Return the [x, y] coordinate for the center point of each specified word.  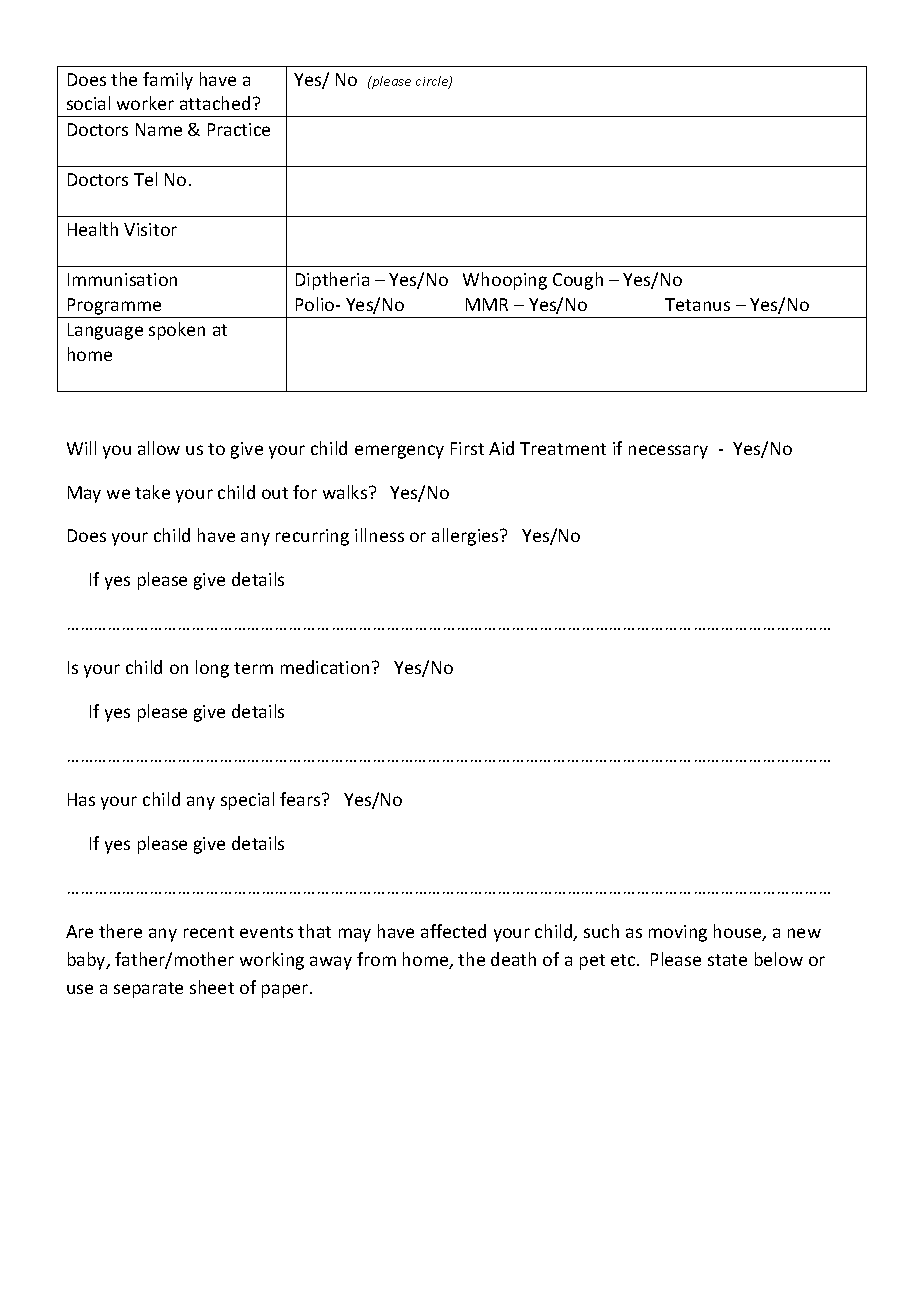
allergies [466, 537]
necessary [668, 452]
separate [148, 990]
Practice [239, 129]
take [152, 492]
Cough [578, 281]
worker [145, 103]
